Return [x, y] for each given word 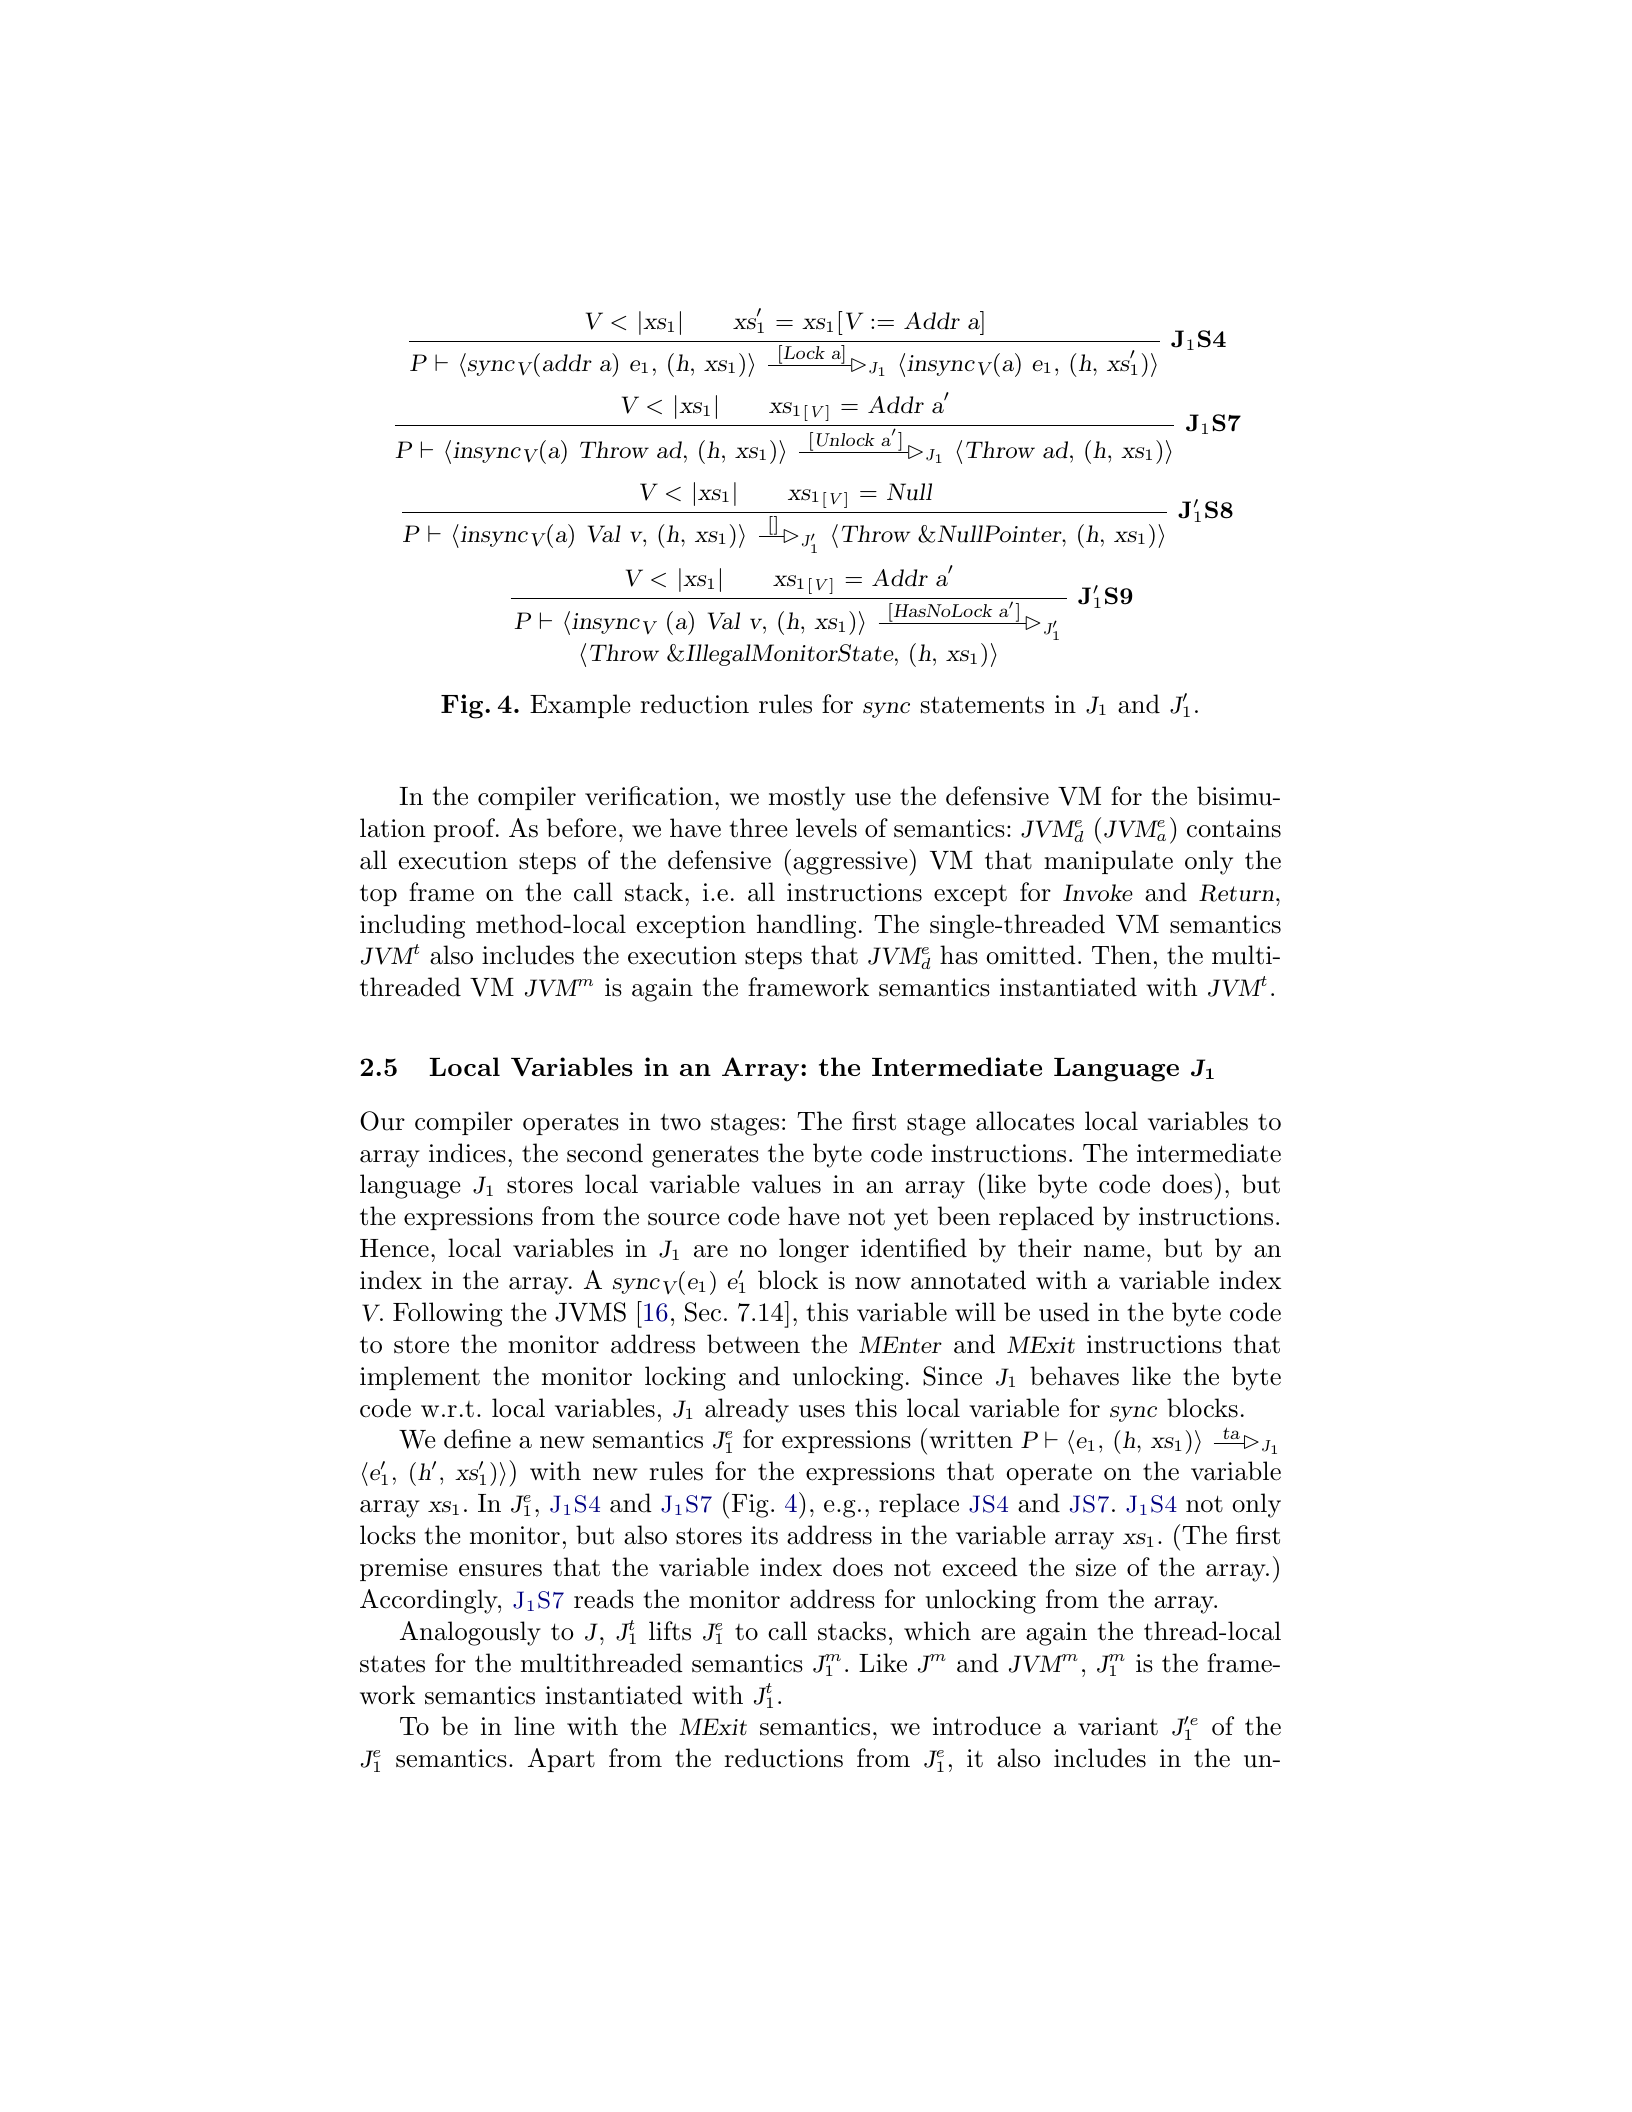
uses [822, 1411]
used [1064, 1312]
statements [982, 705]
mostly [807, 798]
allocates [1025, 1121]
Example [580, 706]
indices [467, 1153]
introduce [987, 1726]
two [681, 1122]
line [534, 1726]
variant [1118, 1726]
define [477, 1439]
